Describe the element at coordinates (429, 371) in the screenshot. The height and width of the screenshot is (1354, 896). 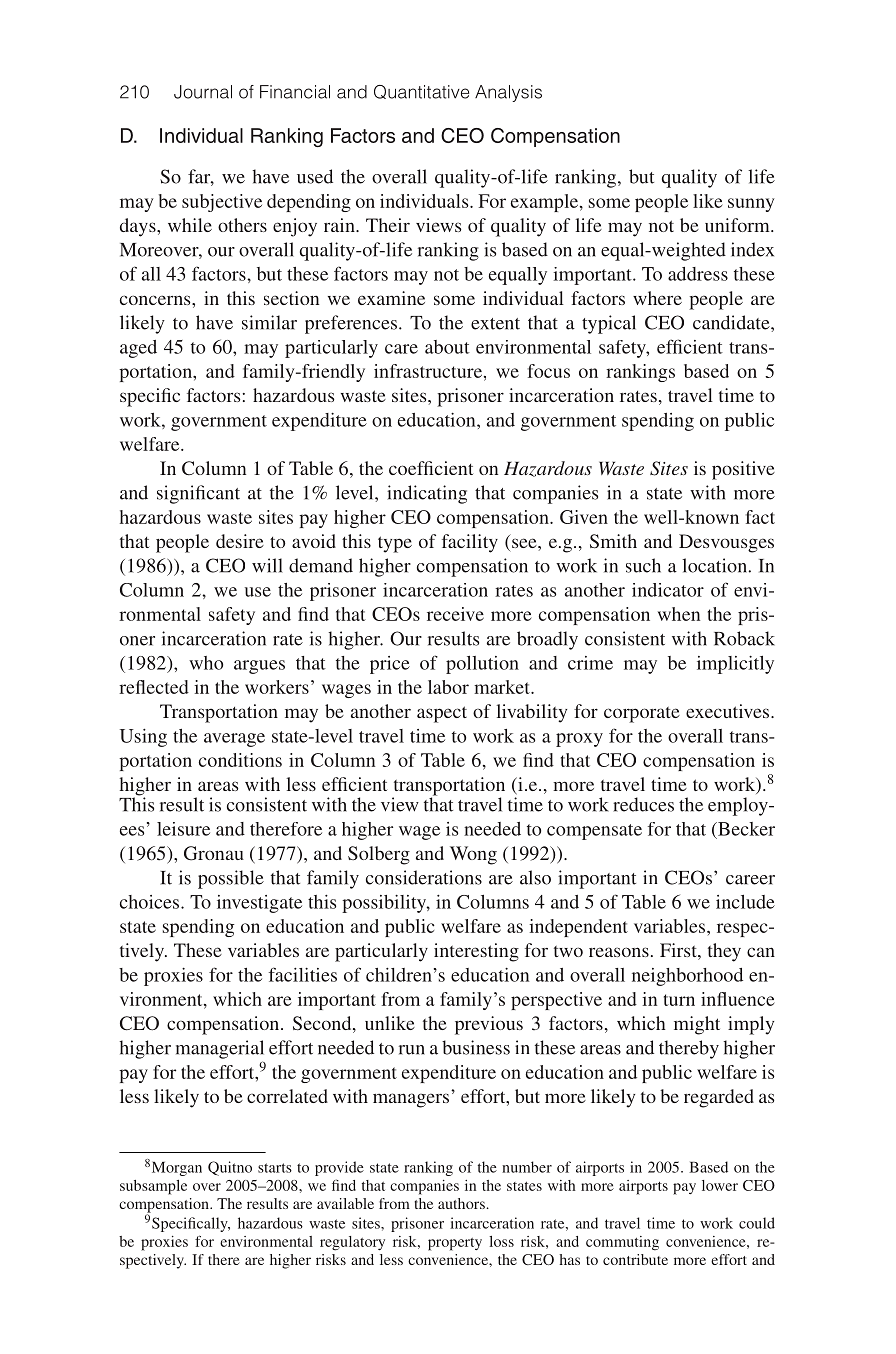
I see `infrastructure` at that location.
